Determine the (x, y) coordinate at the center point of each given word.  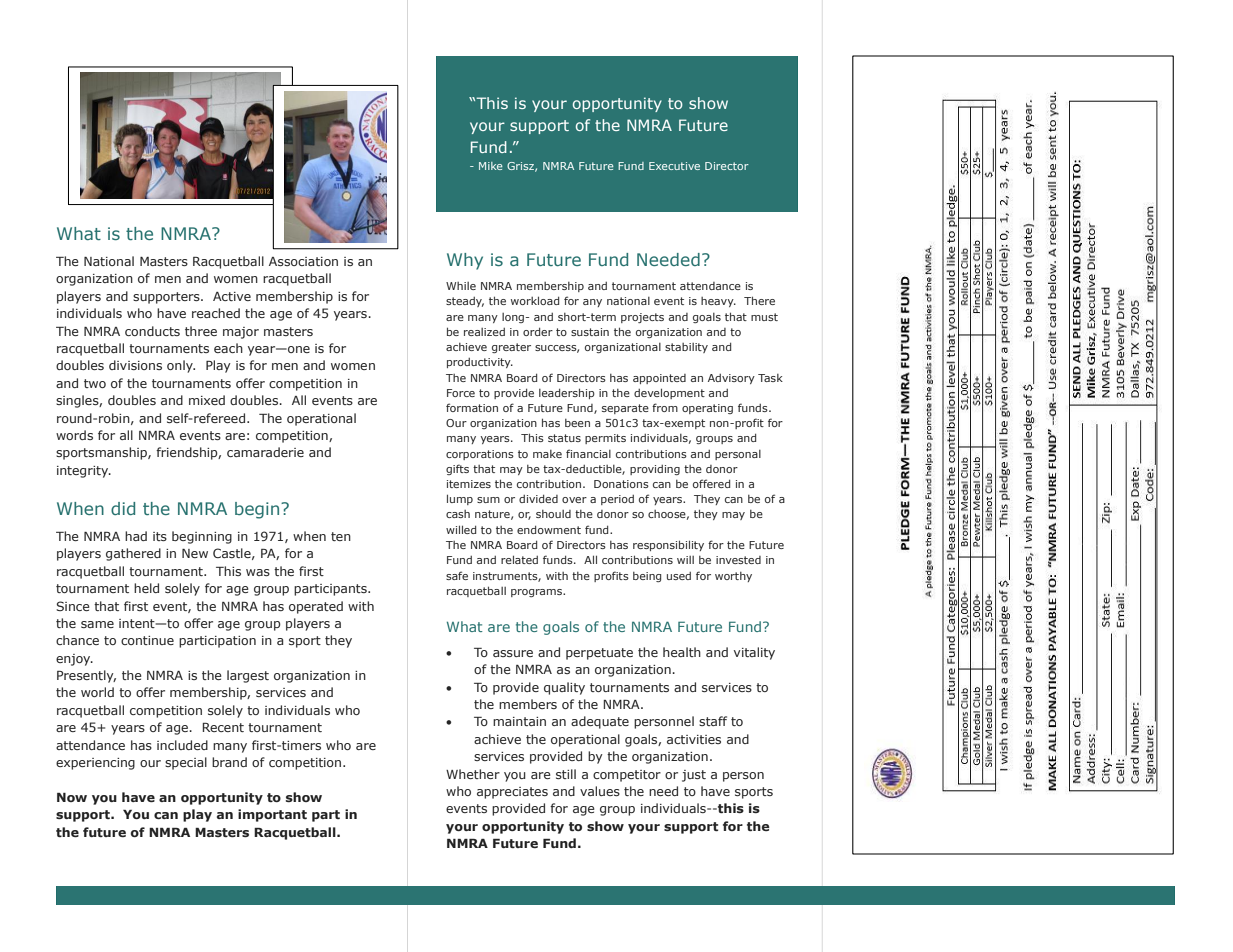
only (181, 366)
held (146, 588)
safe (457, 575)
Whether (473, 774)
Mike (491, 166)
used (679, 576)
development (669, 393)
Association (303, 261)
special (186, 763)
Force (461, 393)
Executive (674, 166)
